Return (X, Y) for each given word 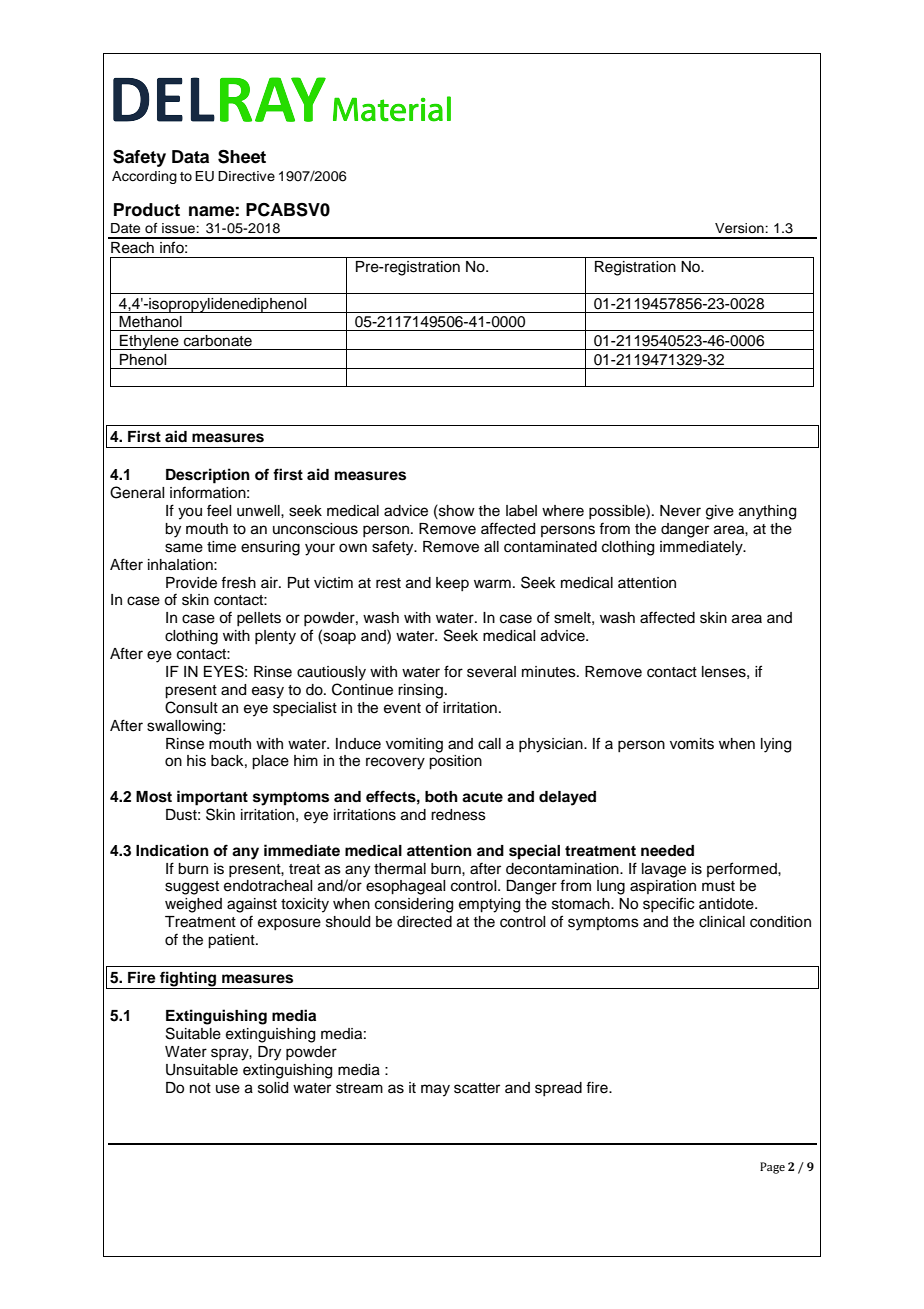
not (200, 1088)
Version (740, 228)
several (491, 672)
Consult (191, 707)
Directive (246, 176)
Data (190, 157)
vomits (692, 744)
